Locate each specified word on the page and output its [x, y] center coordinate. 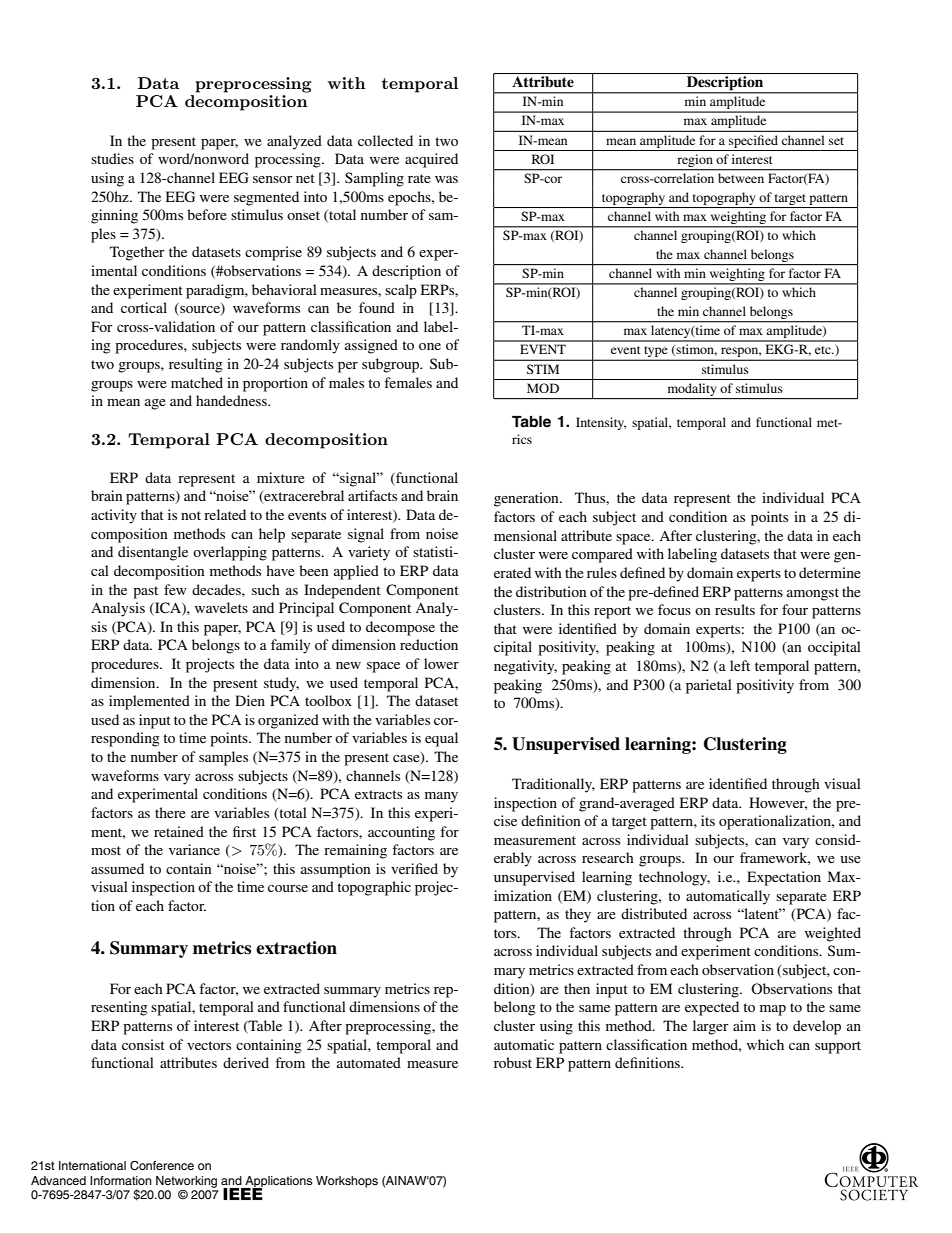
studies [112, 158]
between [741, 178]
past [145, 592]
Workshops [347, 1182]
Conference [162, 1166]
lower [441, 663]
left [740, 665]
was [446, 179]
